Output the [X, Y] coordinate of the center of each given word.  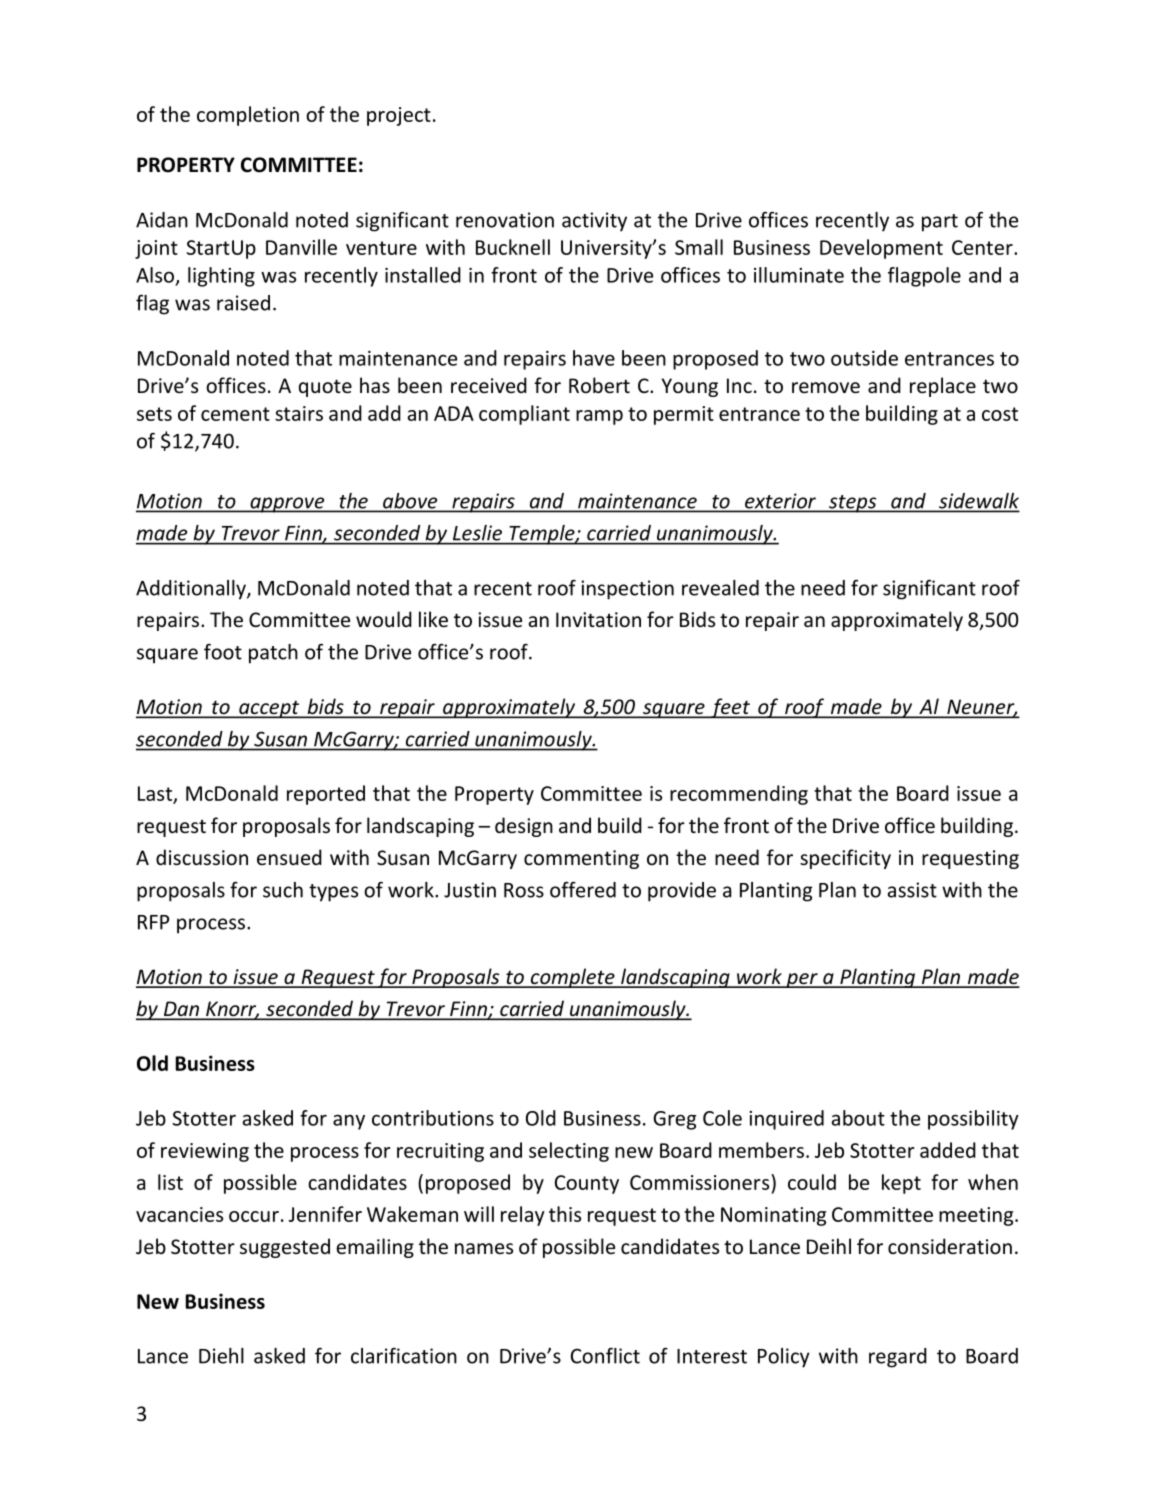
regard [898, 1358]
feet [730, 708]
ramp [599, 417]
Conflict [605, 1355]
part [940, 223]
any [349, 1122]
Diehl [221, 1356]
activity [594, 222]
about [858, 1118]
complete [572, 978]
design [524, 827]
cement [235, 414]
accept [269, 709]
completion [248, 116]
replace [943, 387]
